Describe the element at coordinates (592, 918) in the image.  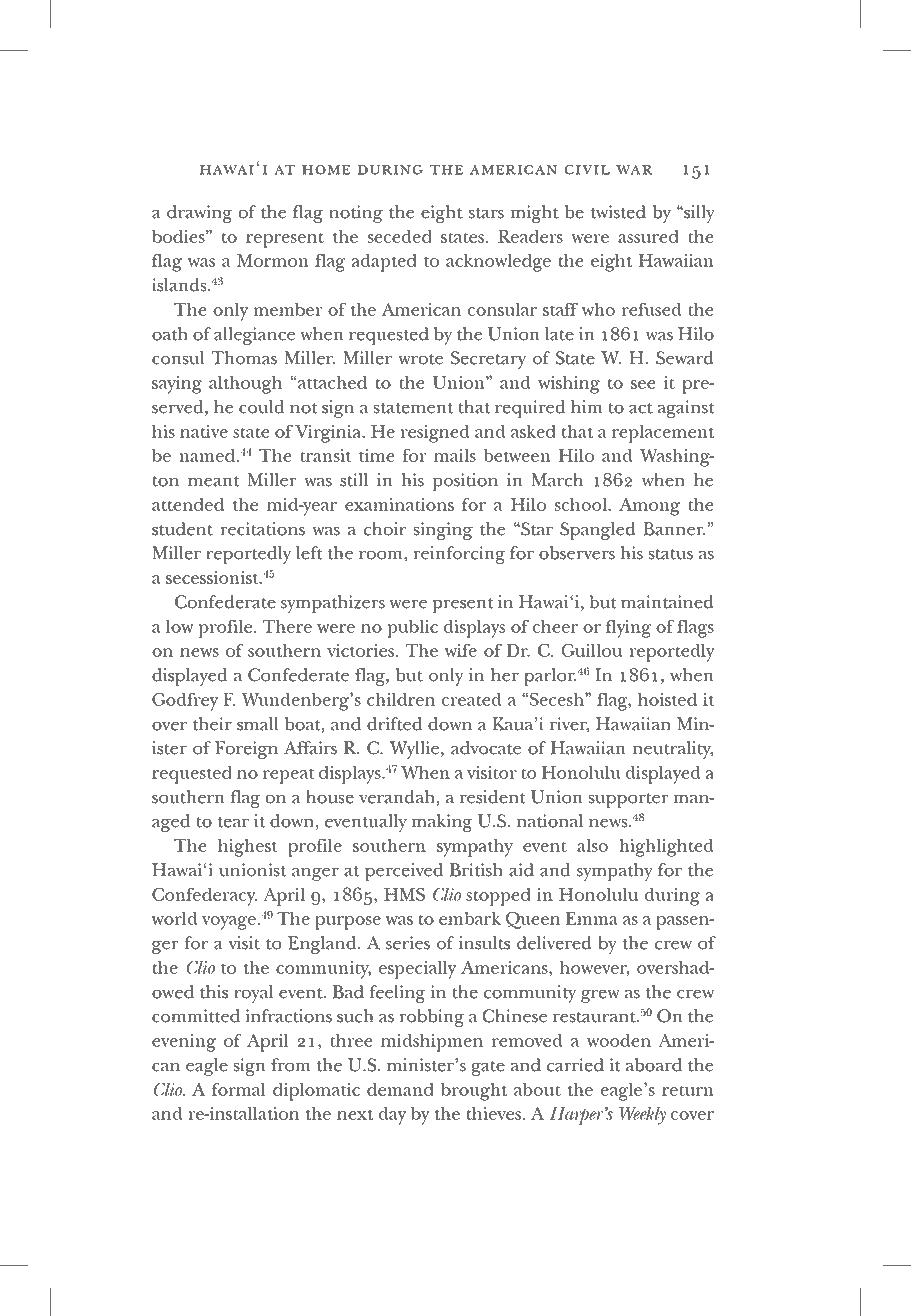
I see `Emma` at that location.
